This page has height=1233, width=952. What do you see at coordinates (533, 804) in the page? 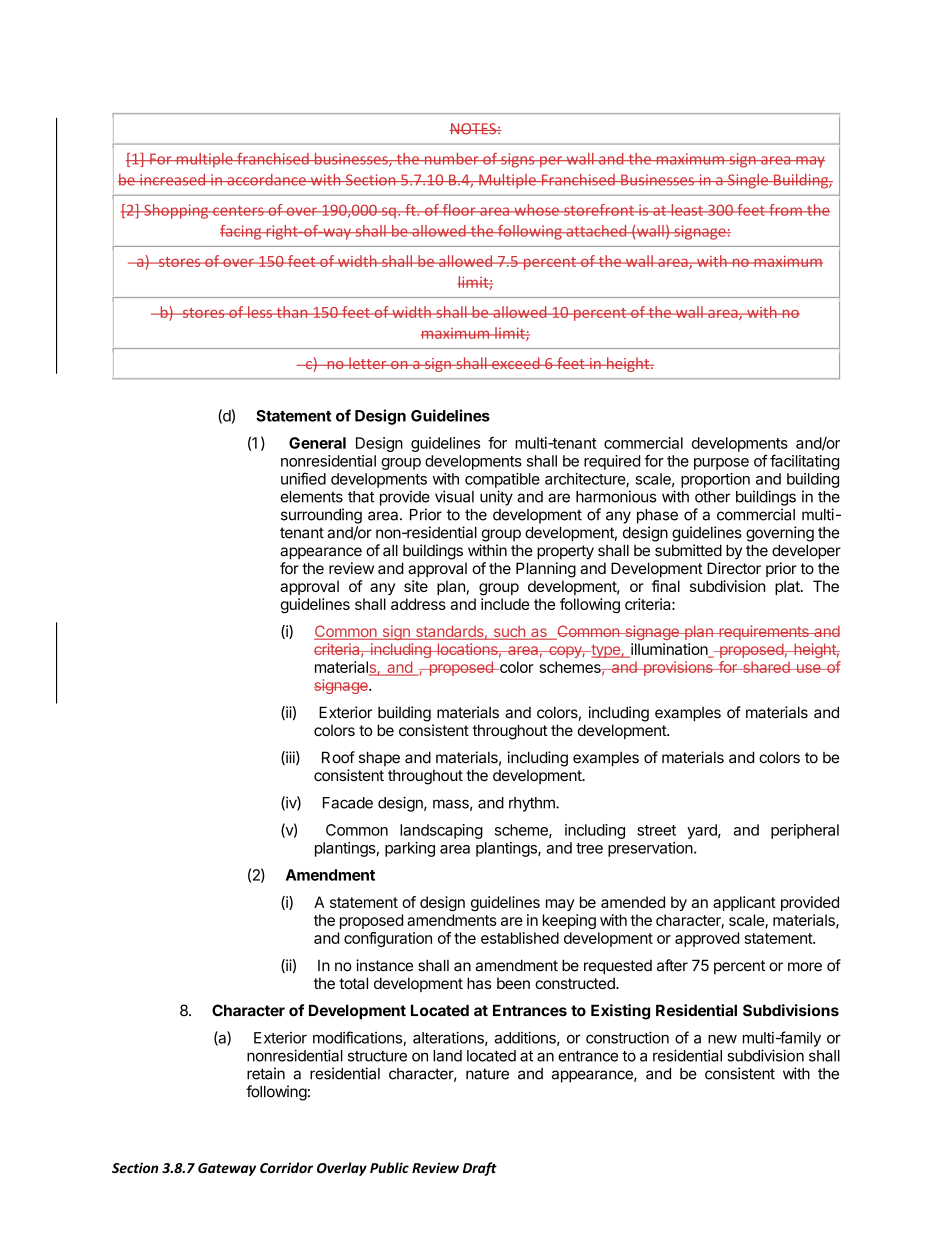
I see `rhythm` at bounding box center [533, 804].
